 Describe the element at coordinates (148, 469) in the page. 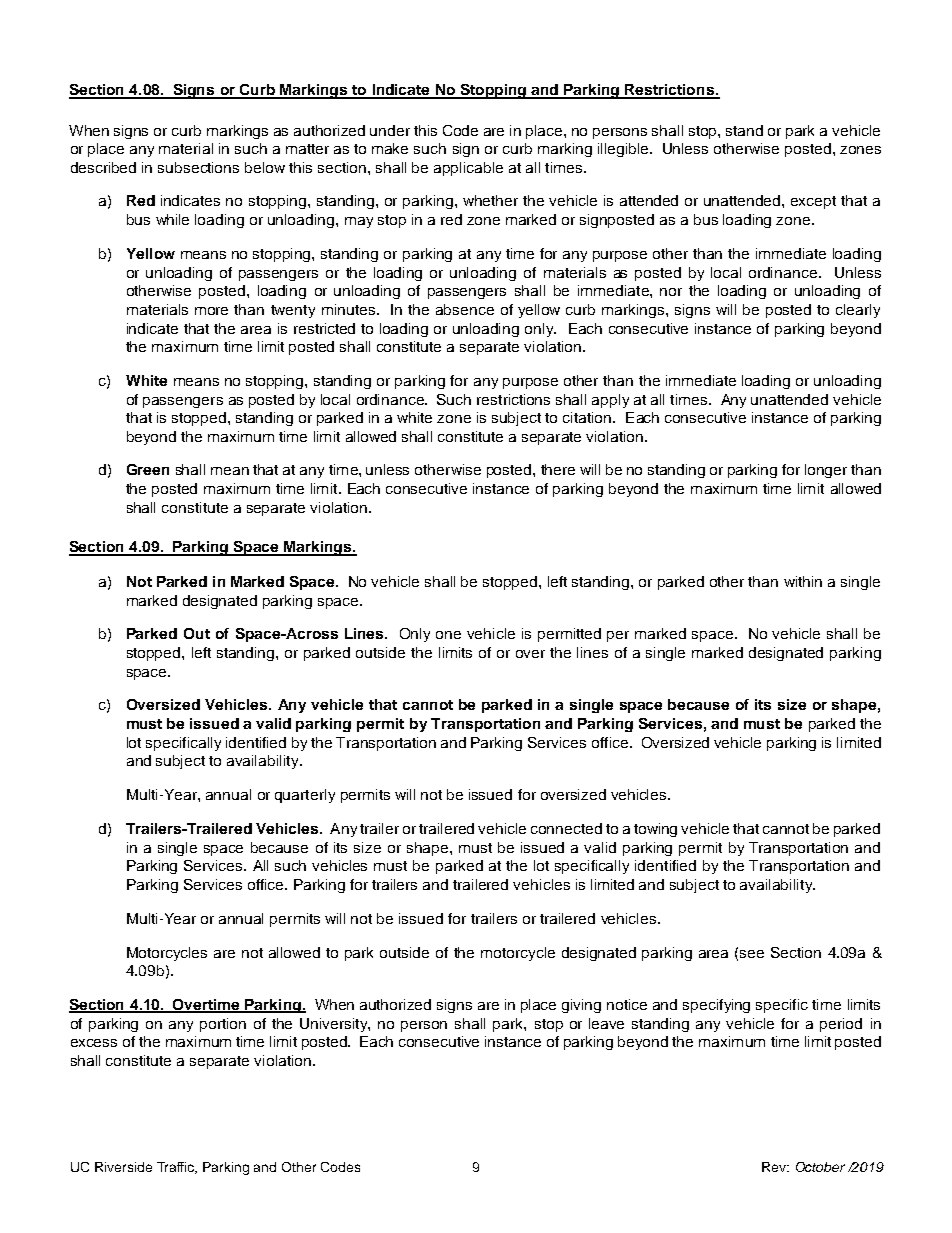

I see `Green` at that location.
